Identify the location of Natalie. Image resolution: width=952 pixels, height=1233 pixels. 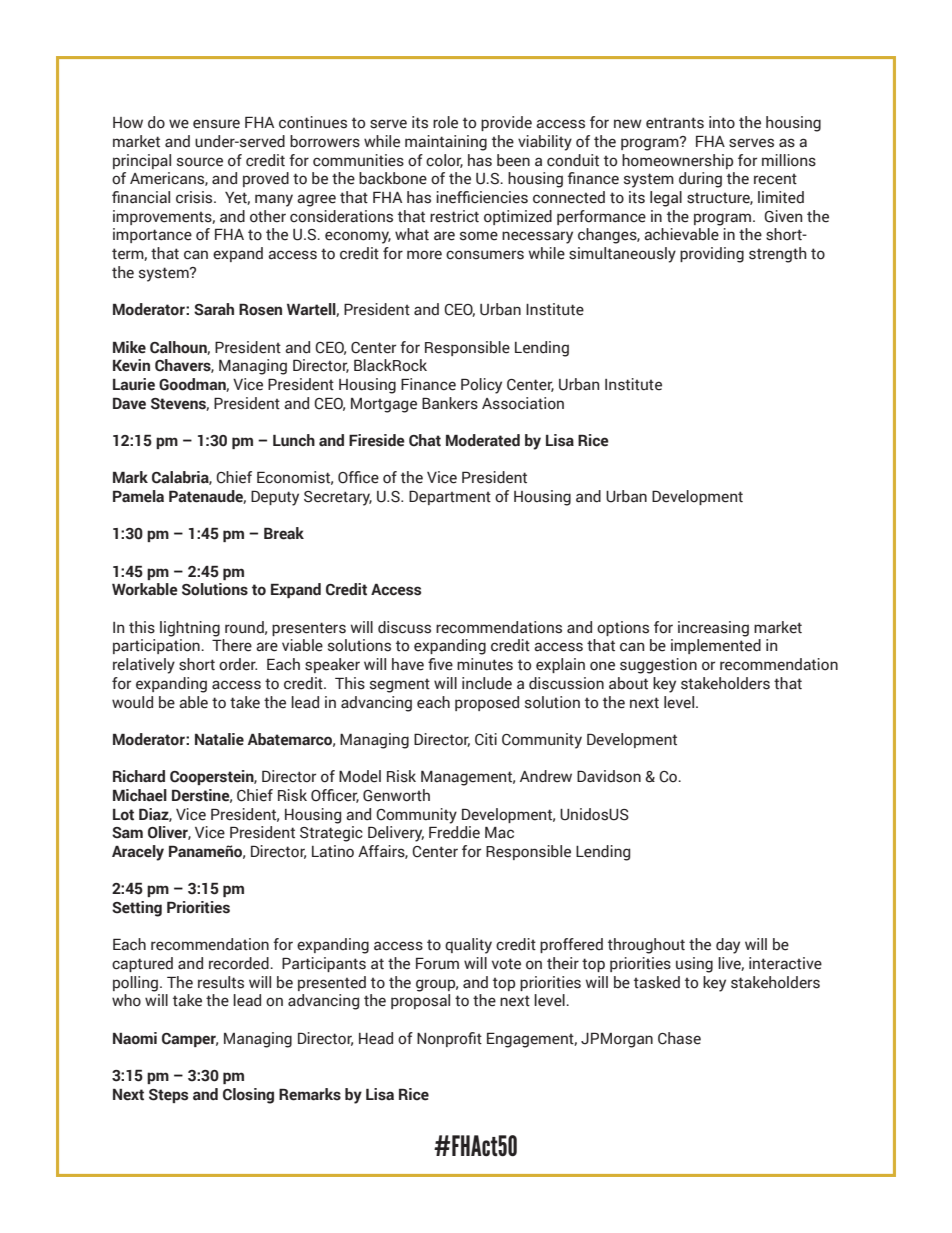
(219, 739).
